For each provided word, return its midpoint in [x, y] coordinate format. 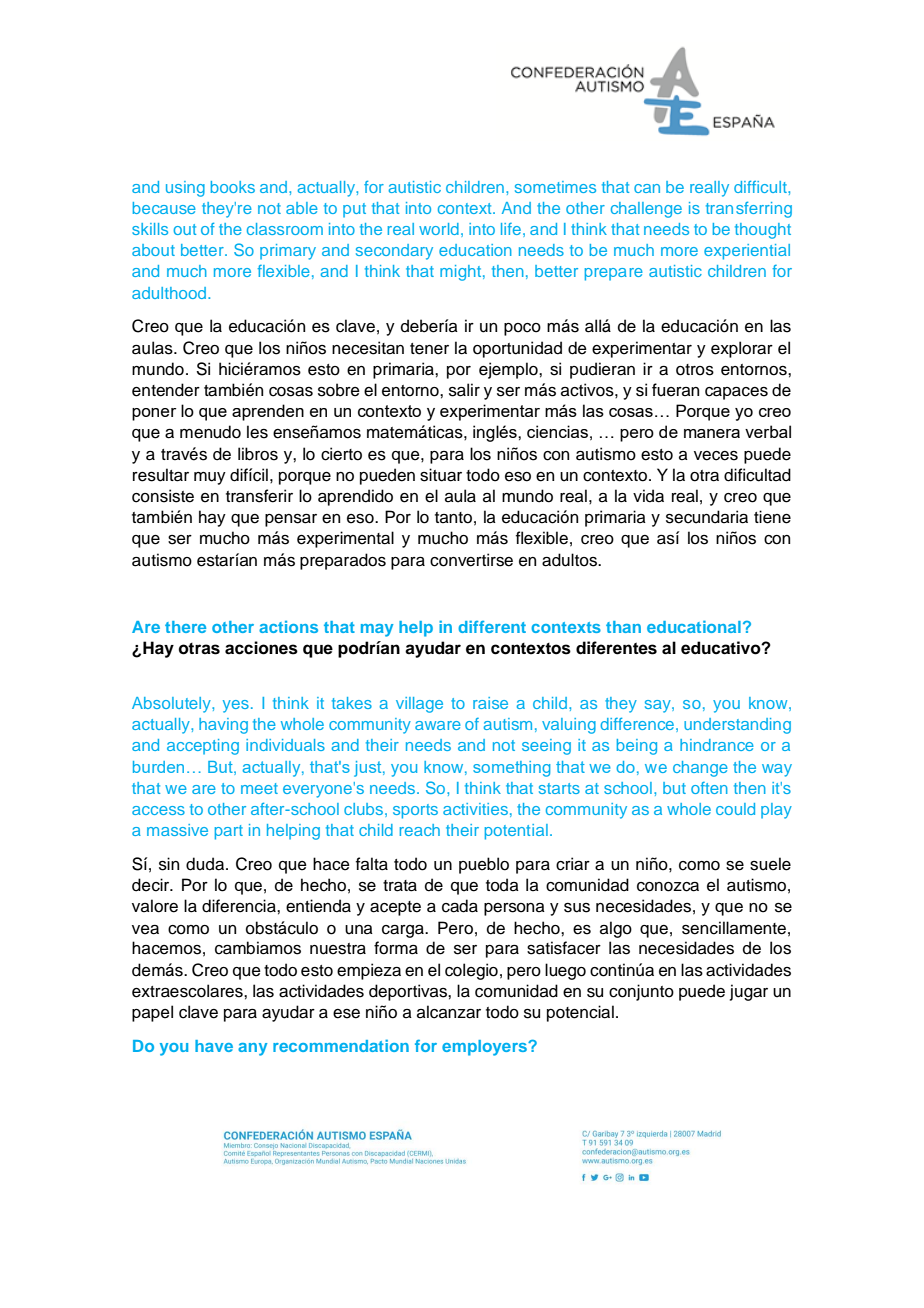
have [214, 1046]
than [623, 627]
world [439, 229]
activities [475, 809]
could [735, 809]
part [229, 832]
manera [712, 433]
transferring [749, 209]
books [233, 187]
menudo [210, 432]
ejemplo [509, 370]
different [492, 626]
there [185, 627]
